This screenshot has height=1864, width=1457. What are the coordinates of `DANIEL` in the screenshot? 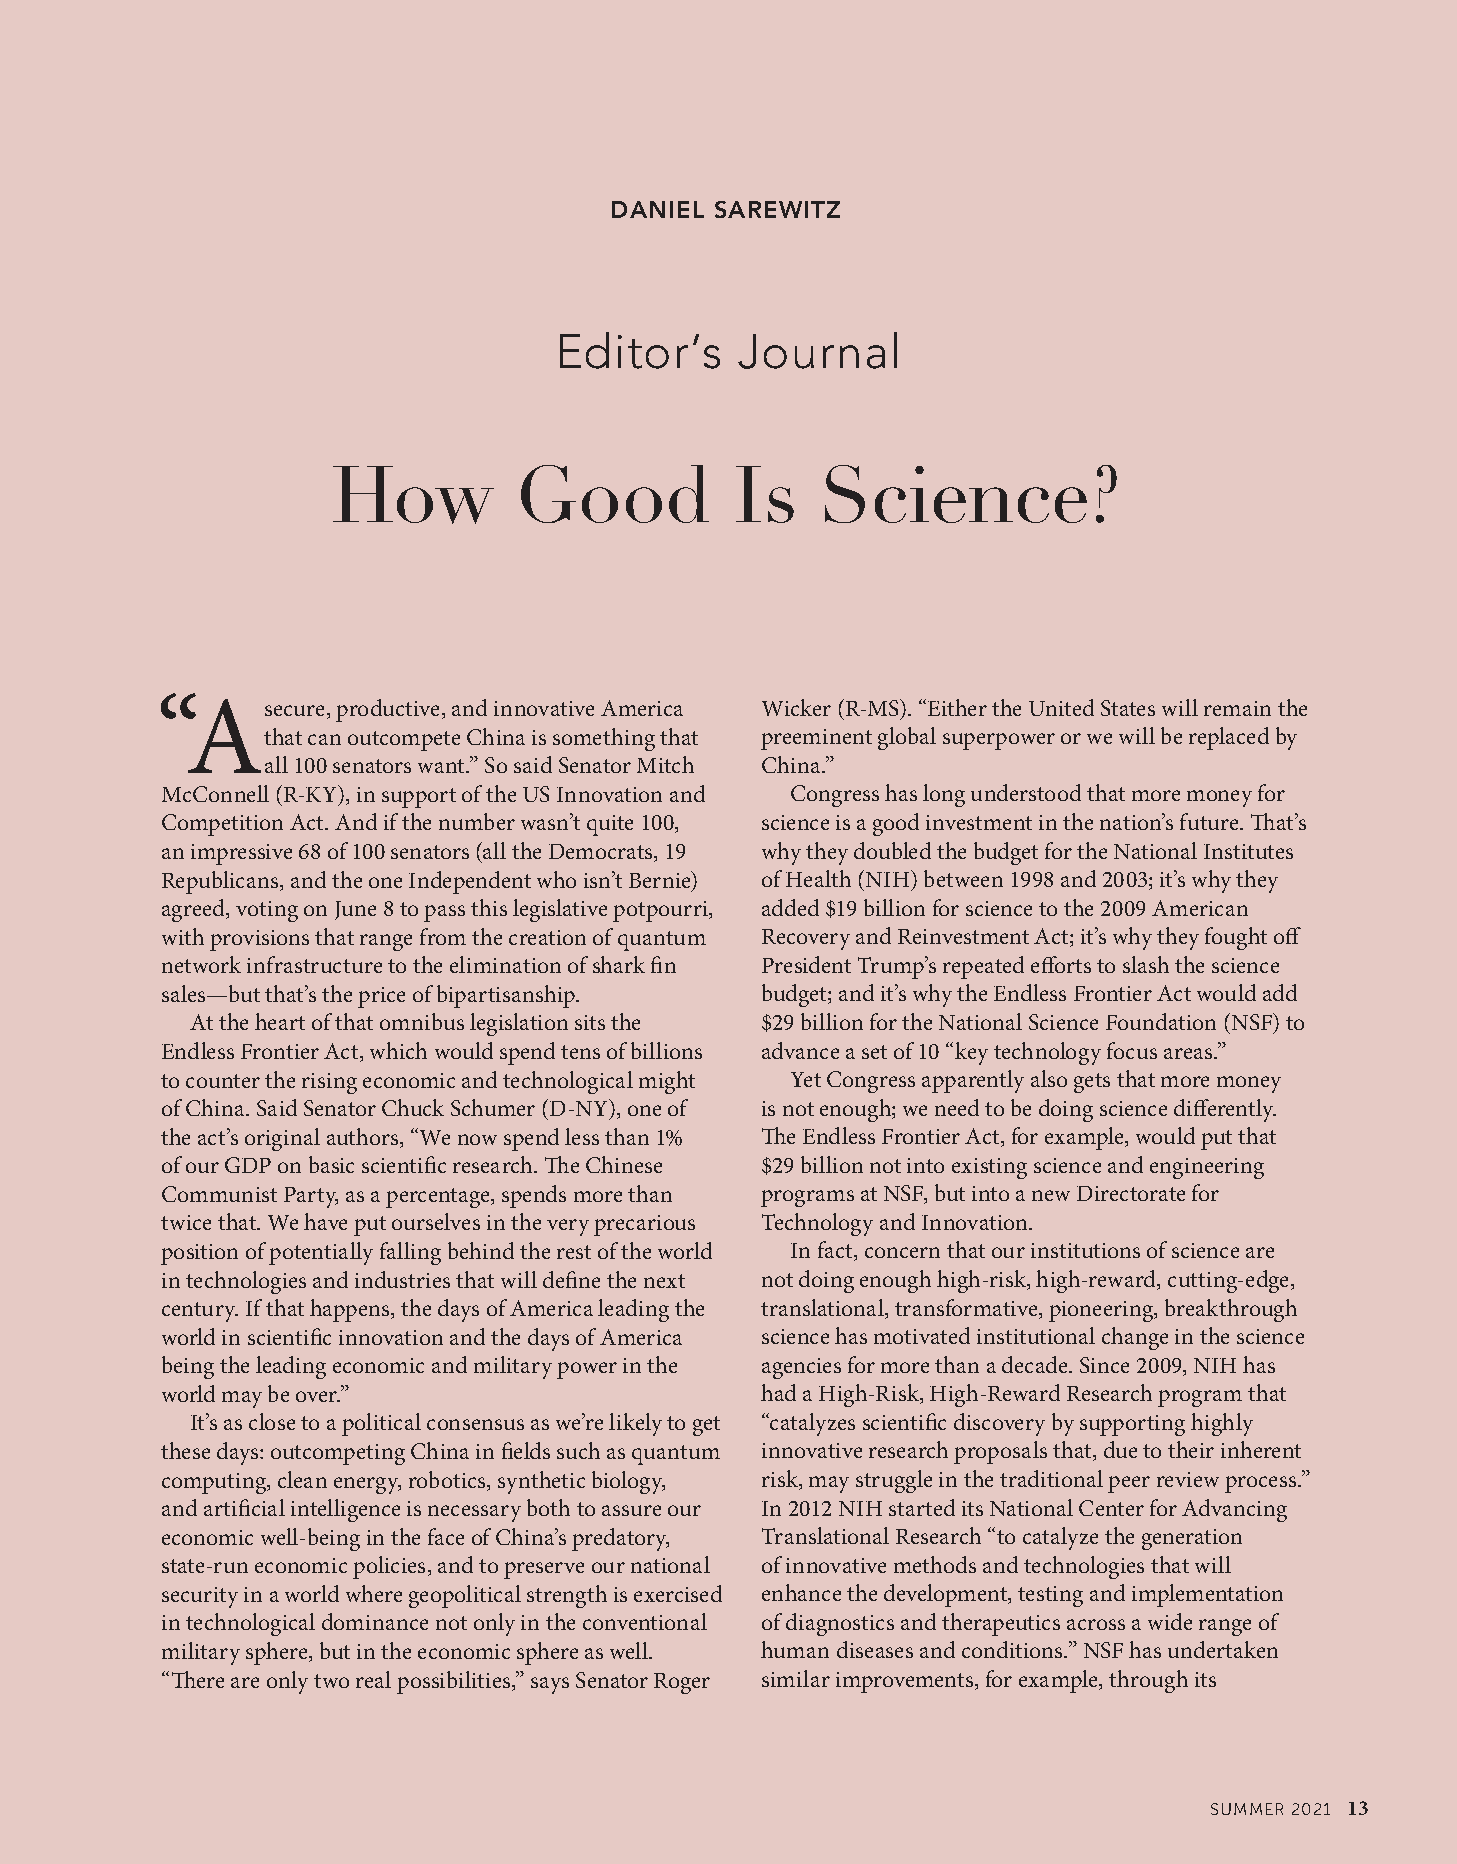 It's located at (658, 209).
